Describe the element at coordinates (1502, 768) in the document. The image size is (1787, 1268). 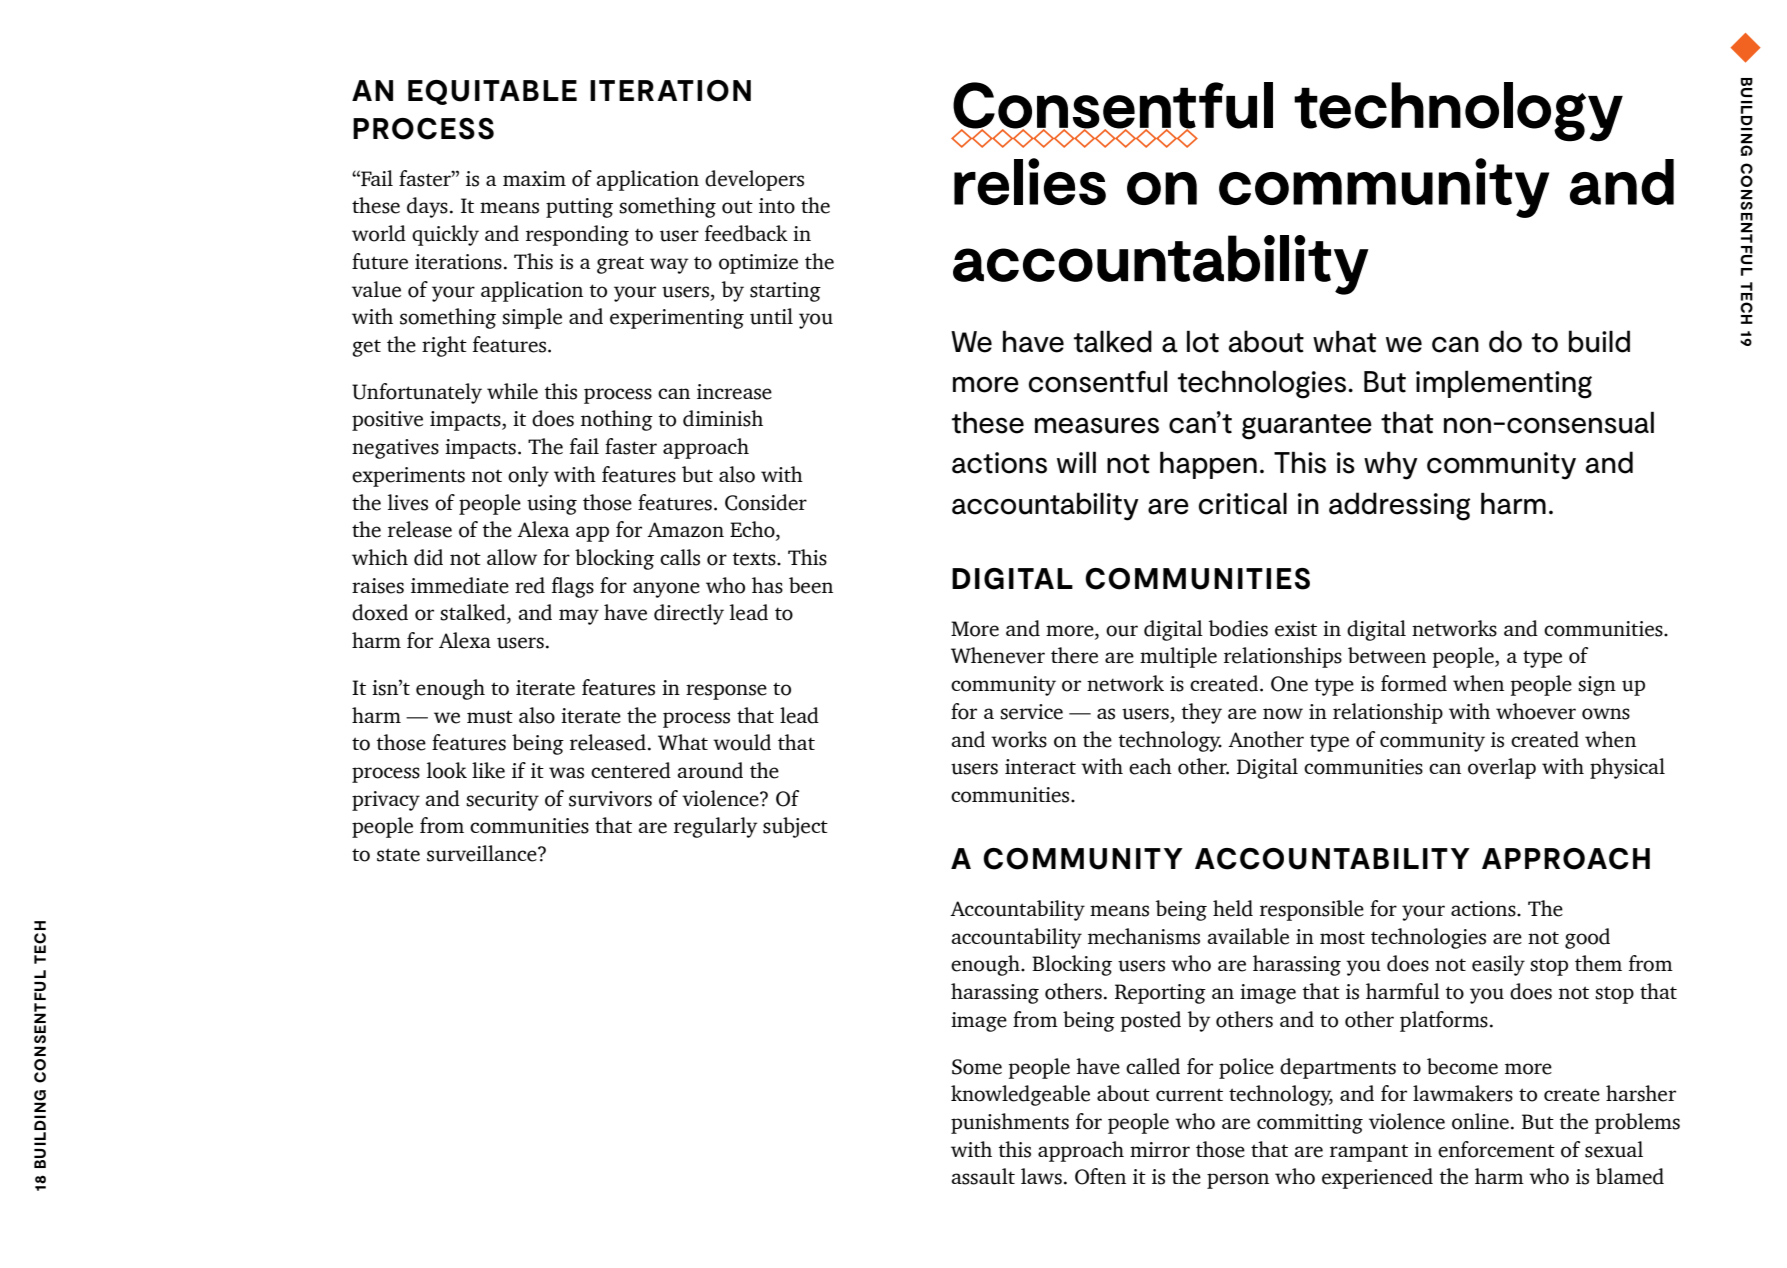
I see `overlap` at that location.
